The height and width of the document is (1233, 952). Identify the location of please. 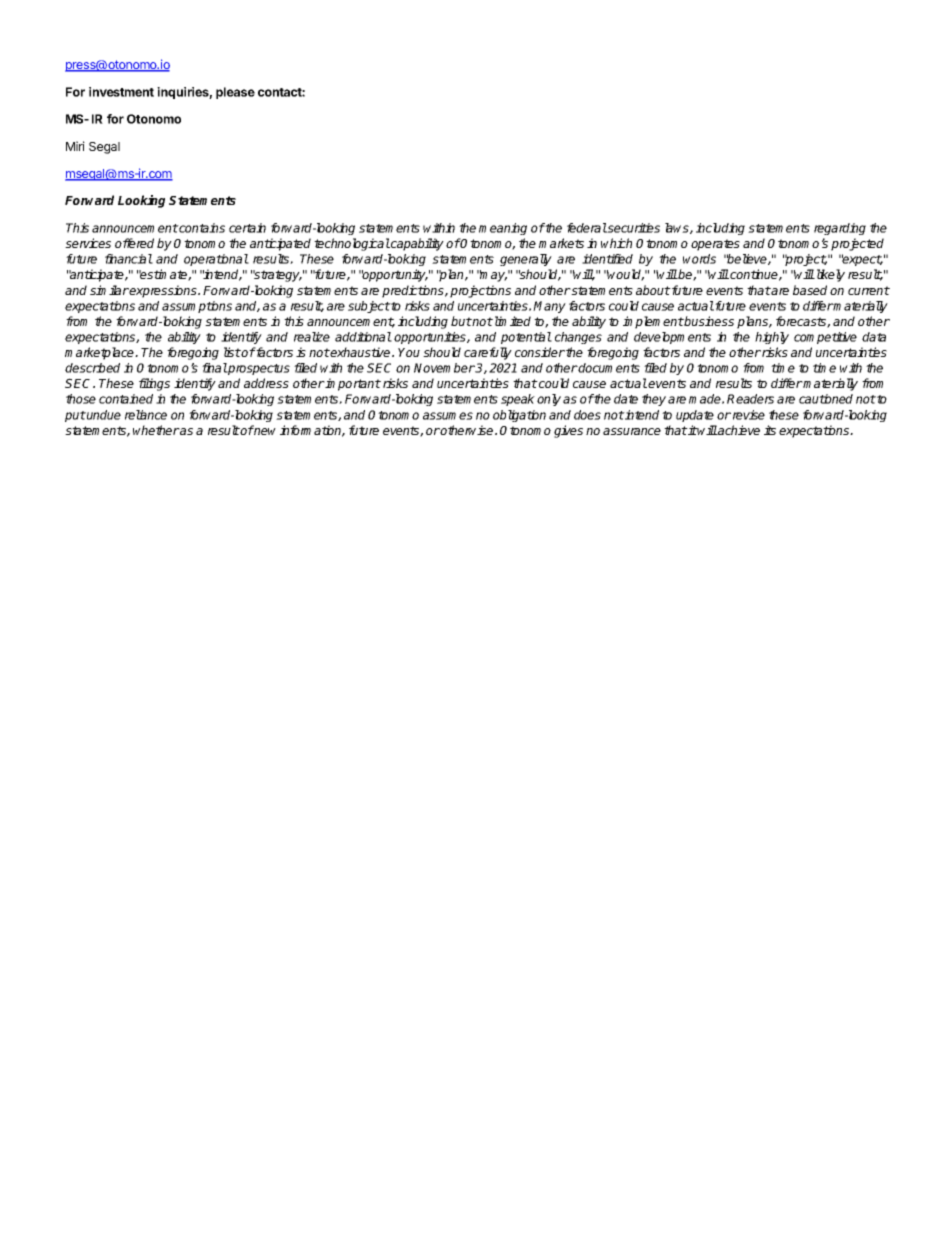
(235, 93).
